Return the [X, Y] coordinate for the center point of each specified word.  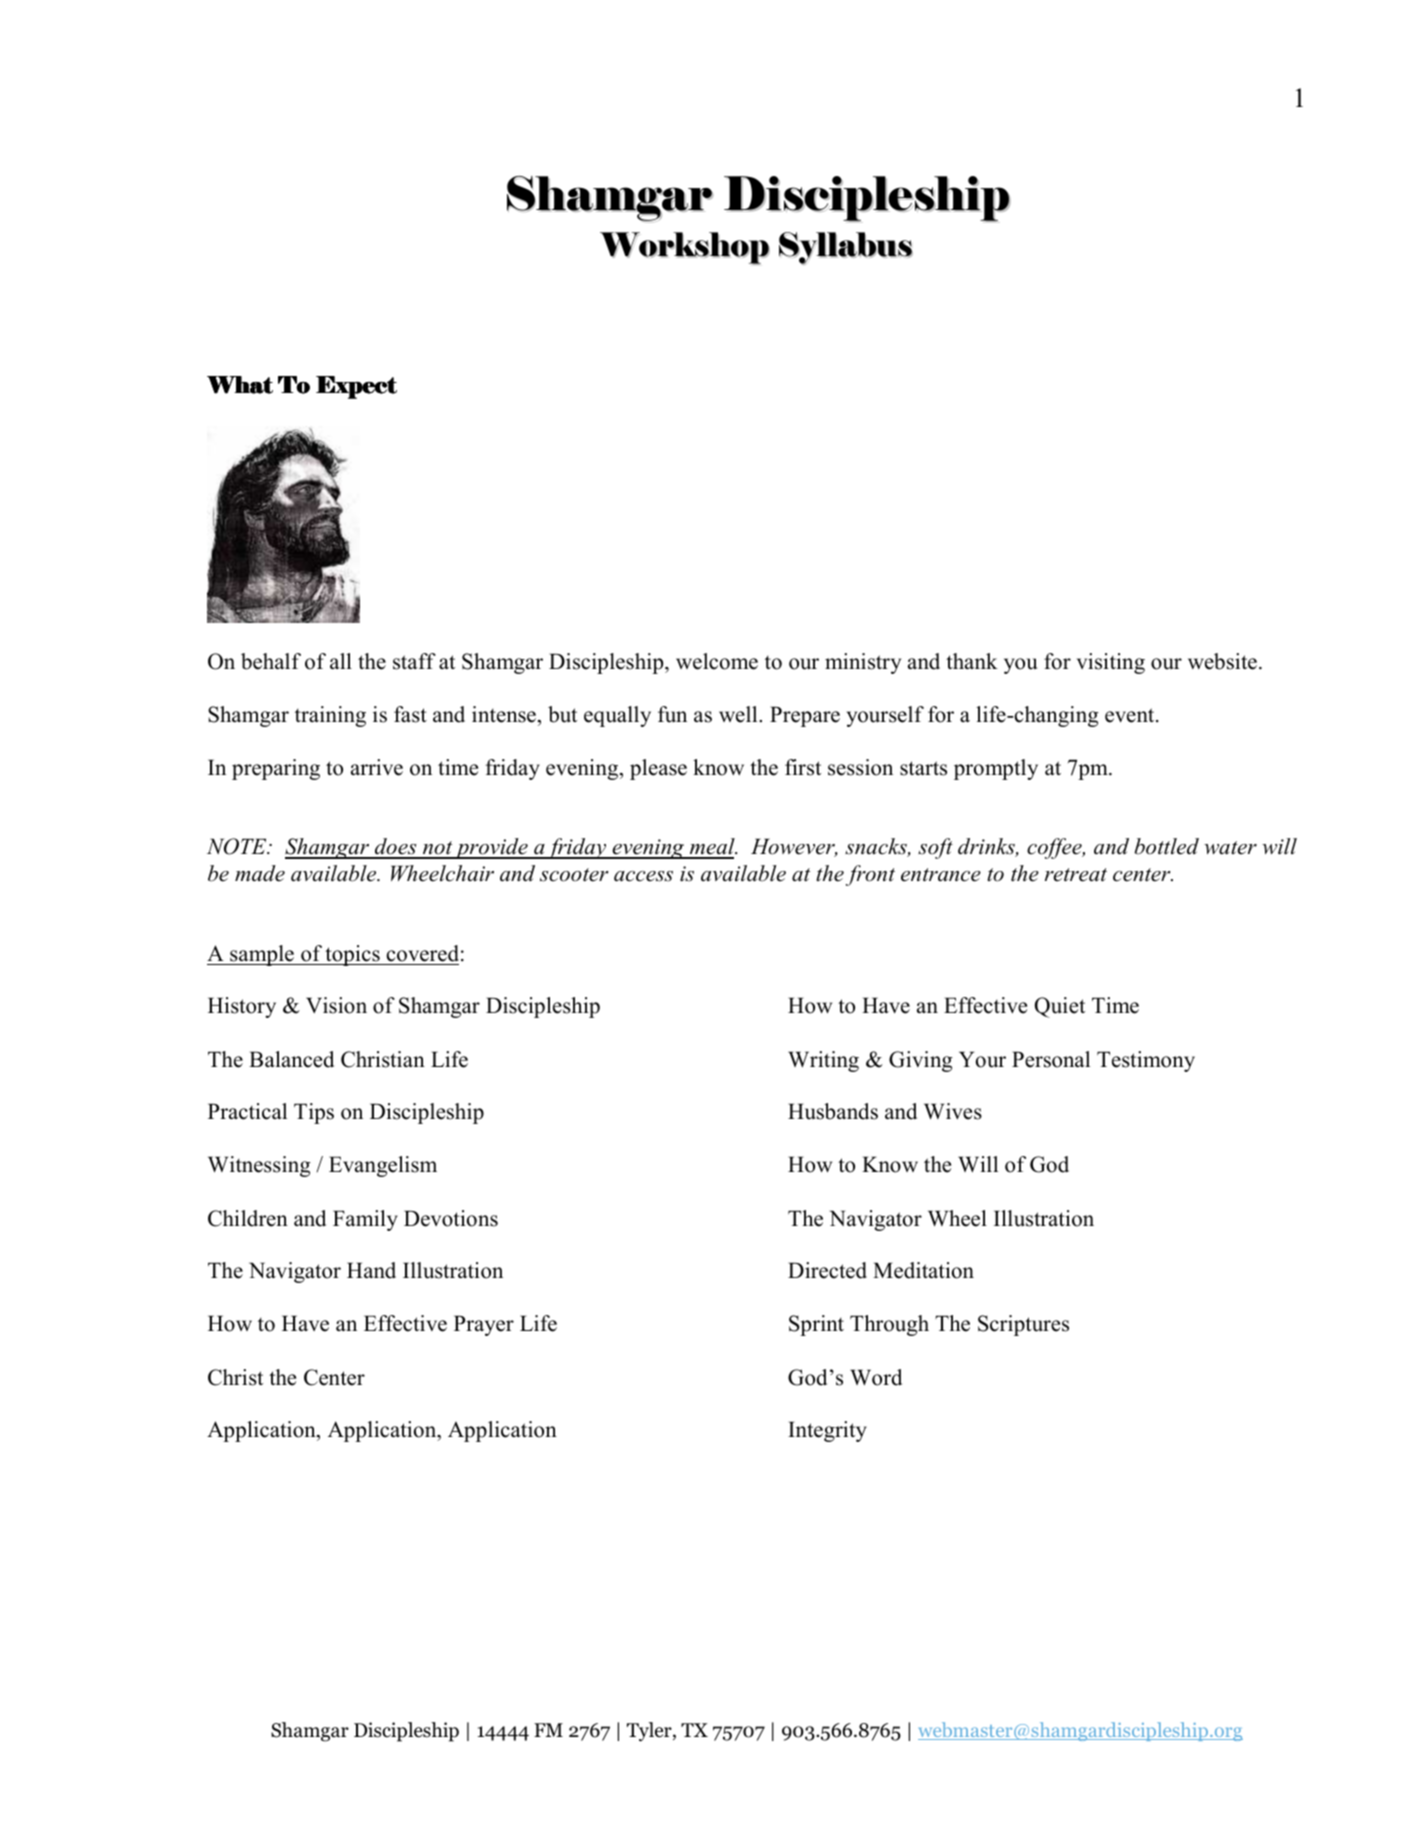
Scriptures [1023, 1325]
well [739, 714]
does [396, 848]
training [330, 716]
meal [712, 848]
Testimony [1146, 1061]
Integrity [827, 1431]
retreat [1076, 875]
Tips [314, 1113]
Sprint [816, 1325]
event [1131, 715]
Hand [371, 1270]
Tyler [650, 1732]
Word [876, 1377]
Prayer [484, 1325]
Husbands [833, 1111]
